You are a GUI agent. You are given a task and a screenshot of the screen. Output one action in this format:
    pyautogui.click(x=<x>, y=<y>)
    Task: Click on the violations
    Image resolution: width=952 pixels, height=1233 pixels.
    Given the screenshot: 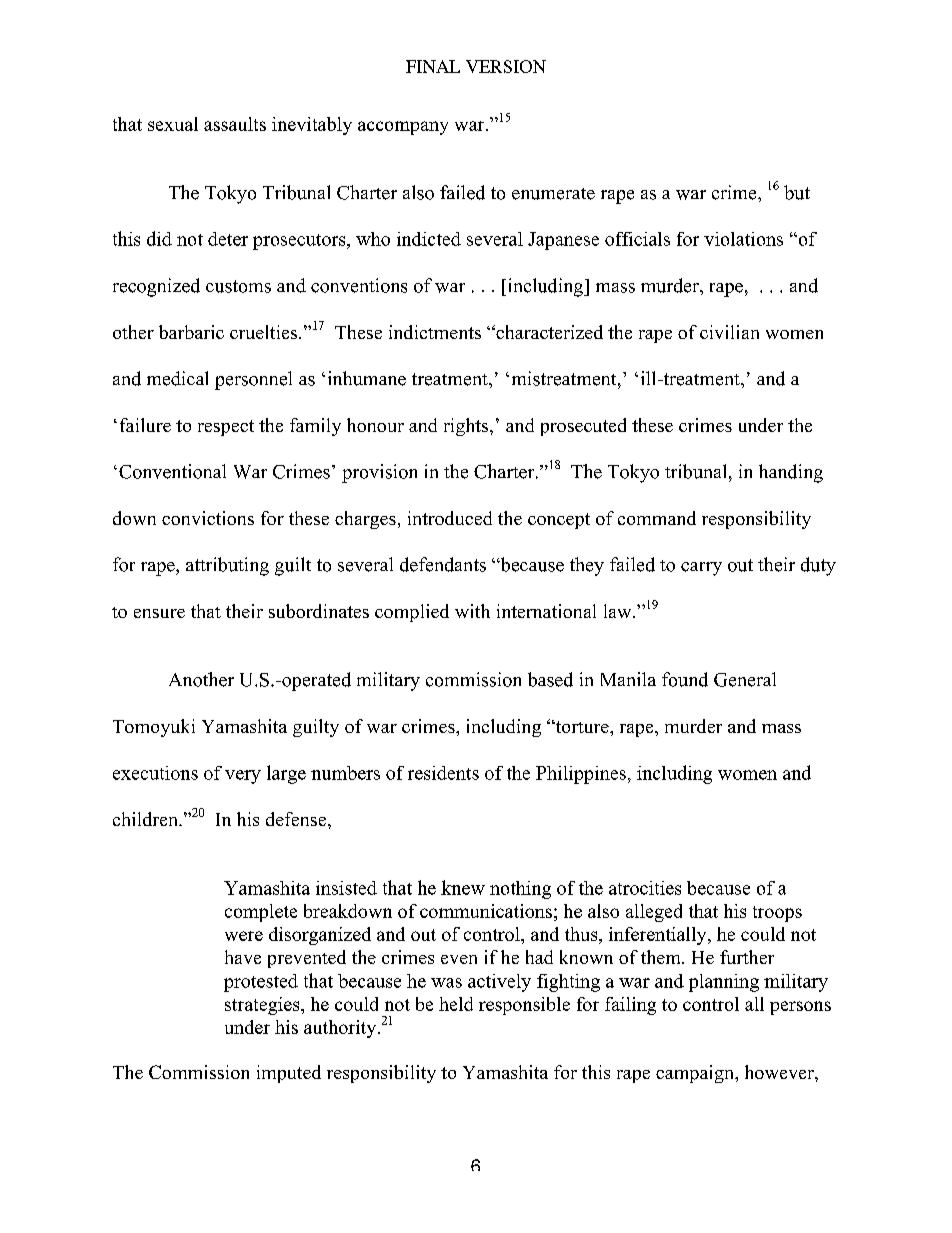 What is the action you would take?
    pyautogui.click(x=743, y=239)
